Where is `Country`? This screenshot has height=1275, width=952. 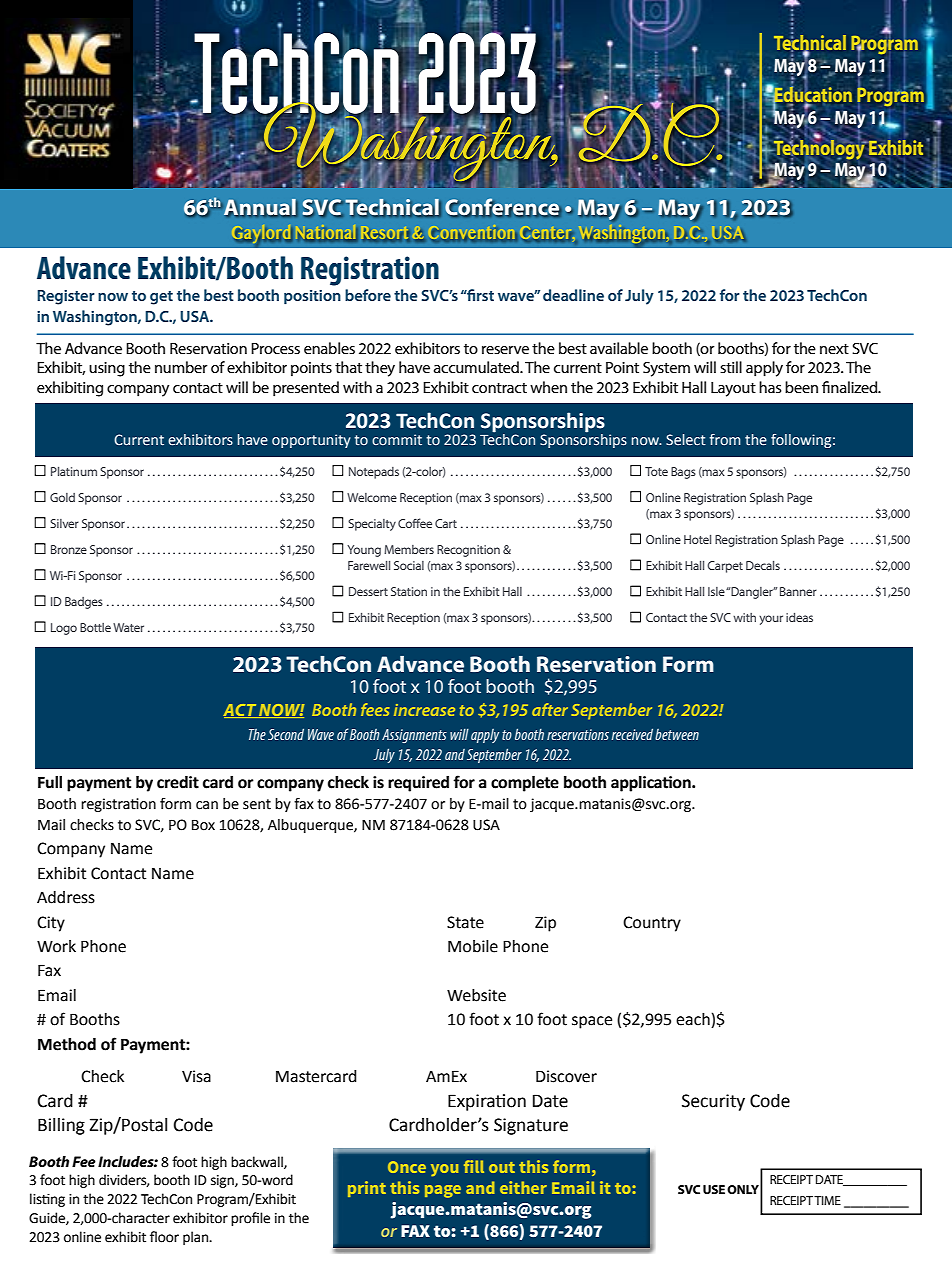
Country is located at coordinates (652, 924).
